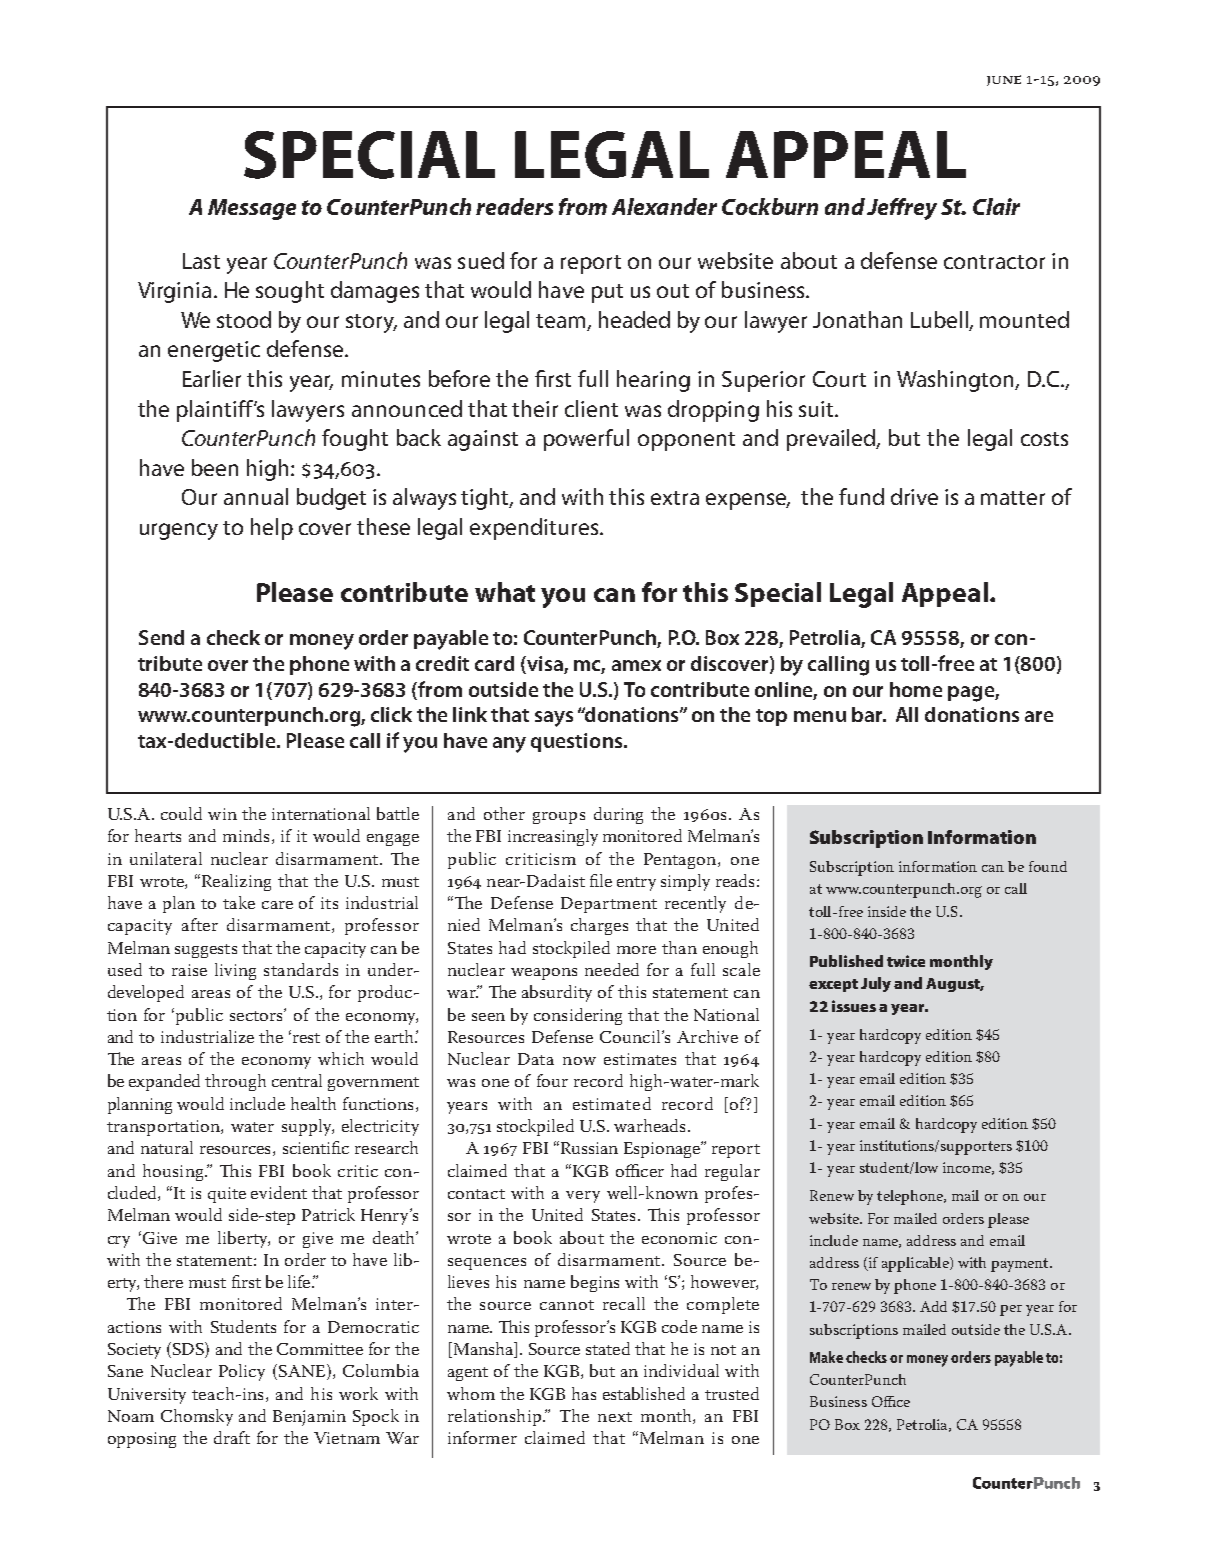 Image resolution: width=1207 pixels, height=1562 pixels. I want to click on Russian, so click(588, 1147).
